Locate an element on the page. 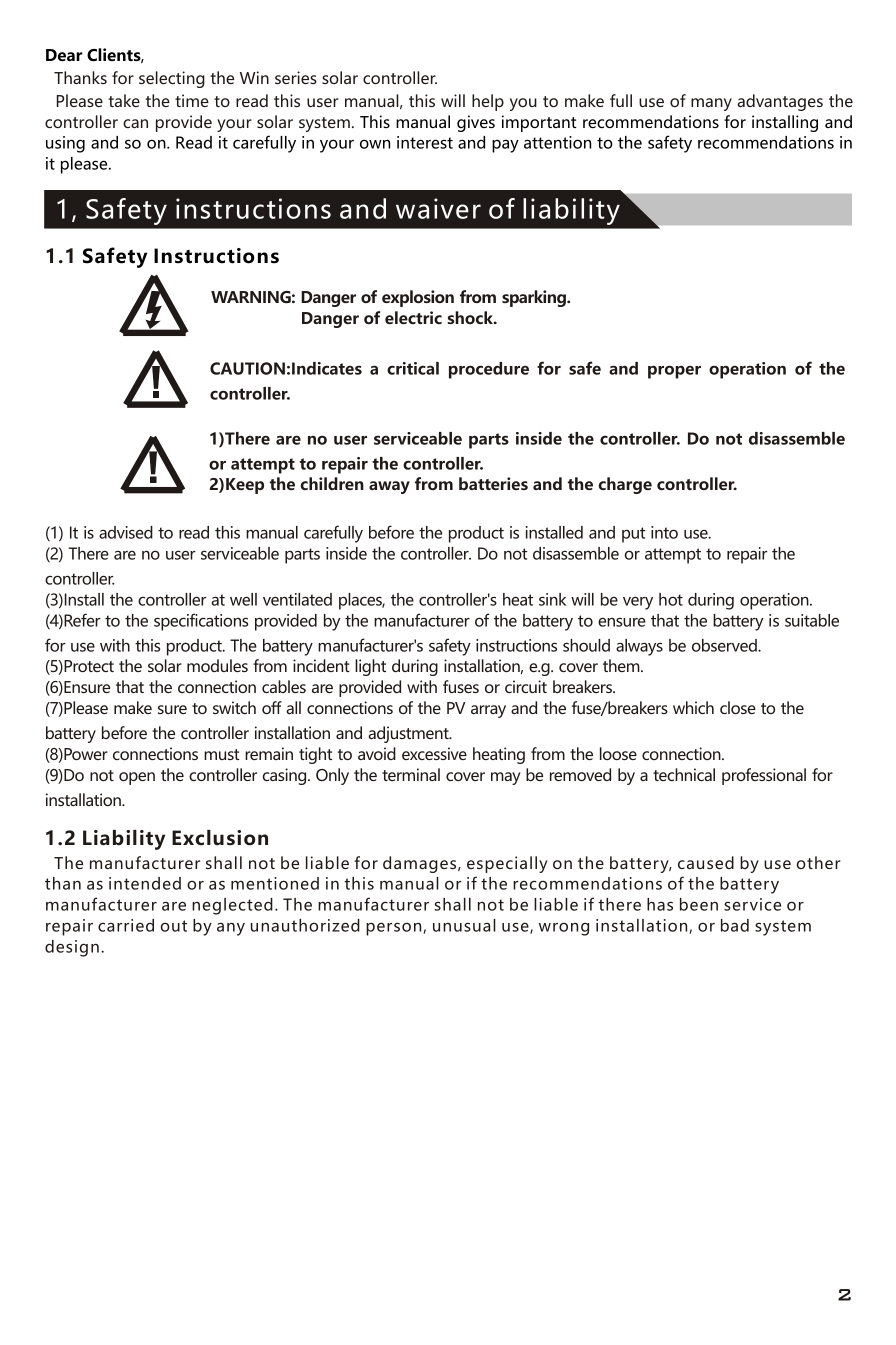 Image resolution: width=896 pixels, height=1345 pixels. unusual is located at coordinates (464, 925).
